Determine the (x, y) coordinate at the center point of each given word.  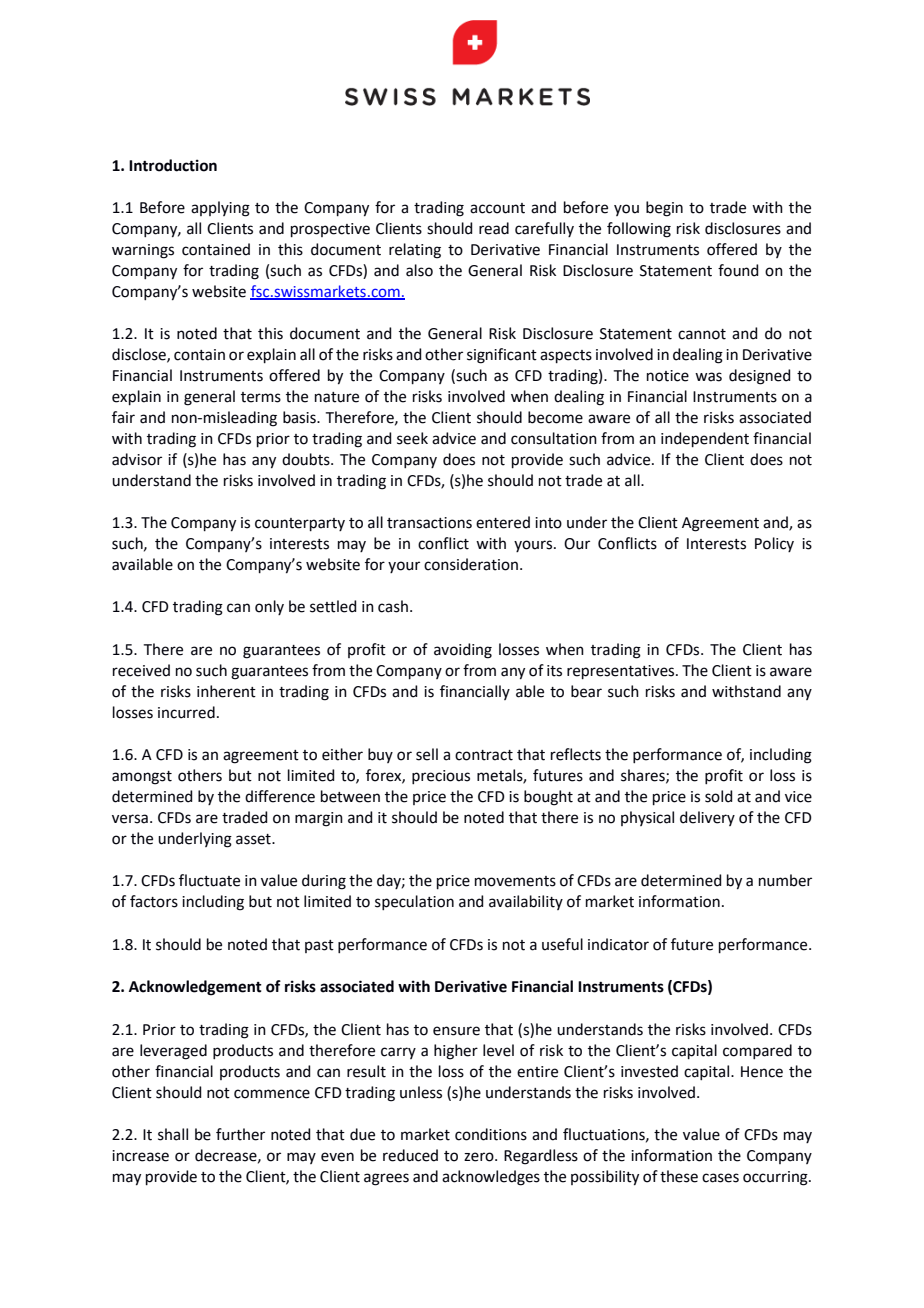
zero (480, 1157)
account (497, 208)
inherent (226, 691)
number (785, 880)
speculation (414, 902)
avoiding (463, 651)
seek (412, 438)
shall (173, 1134)
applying (220, 209)
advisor (137, 459)
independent (705, 439)
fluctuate (209, 880)
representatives (622, 672)
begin (664, 209)
